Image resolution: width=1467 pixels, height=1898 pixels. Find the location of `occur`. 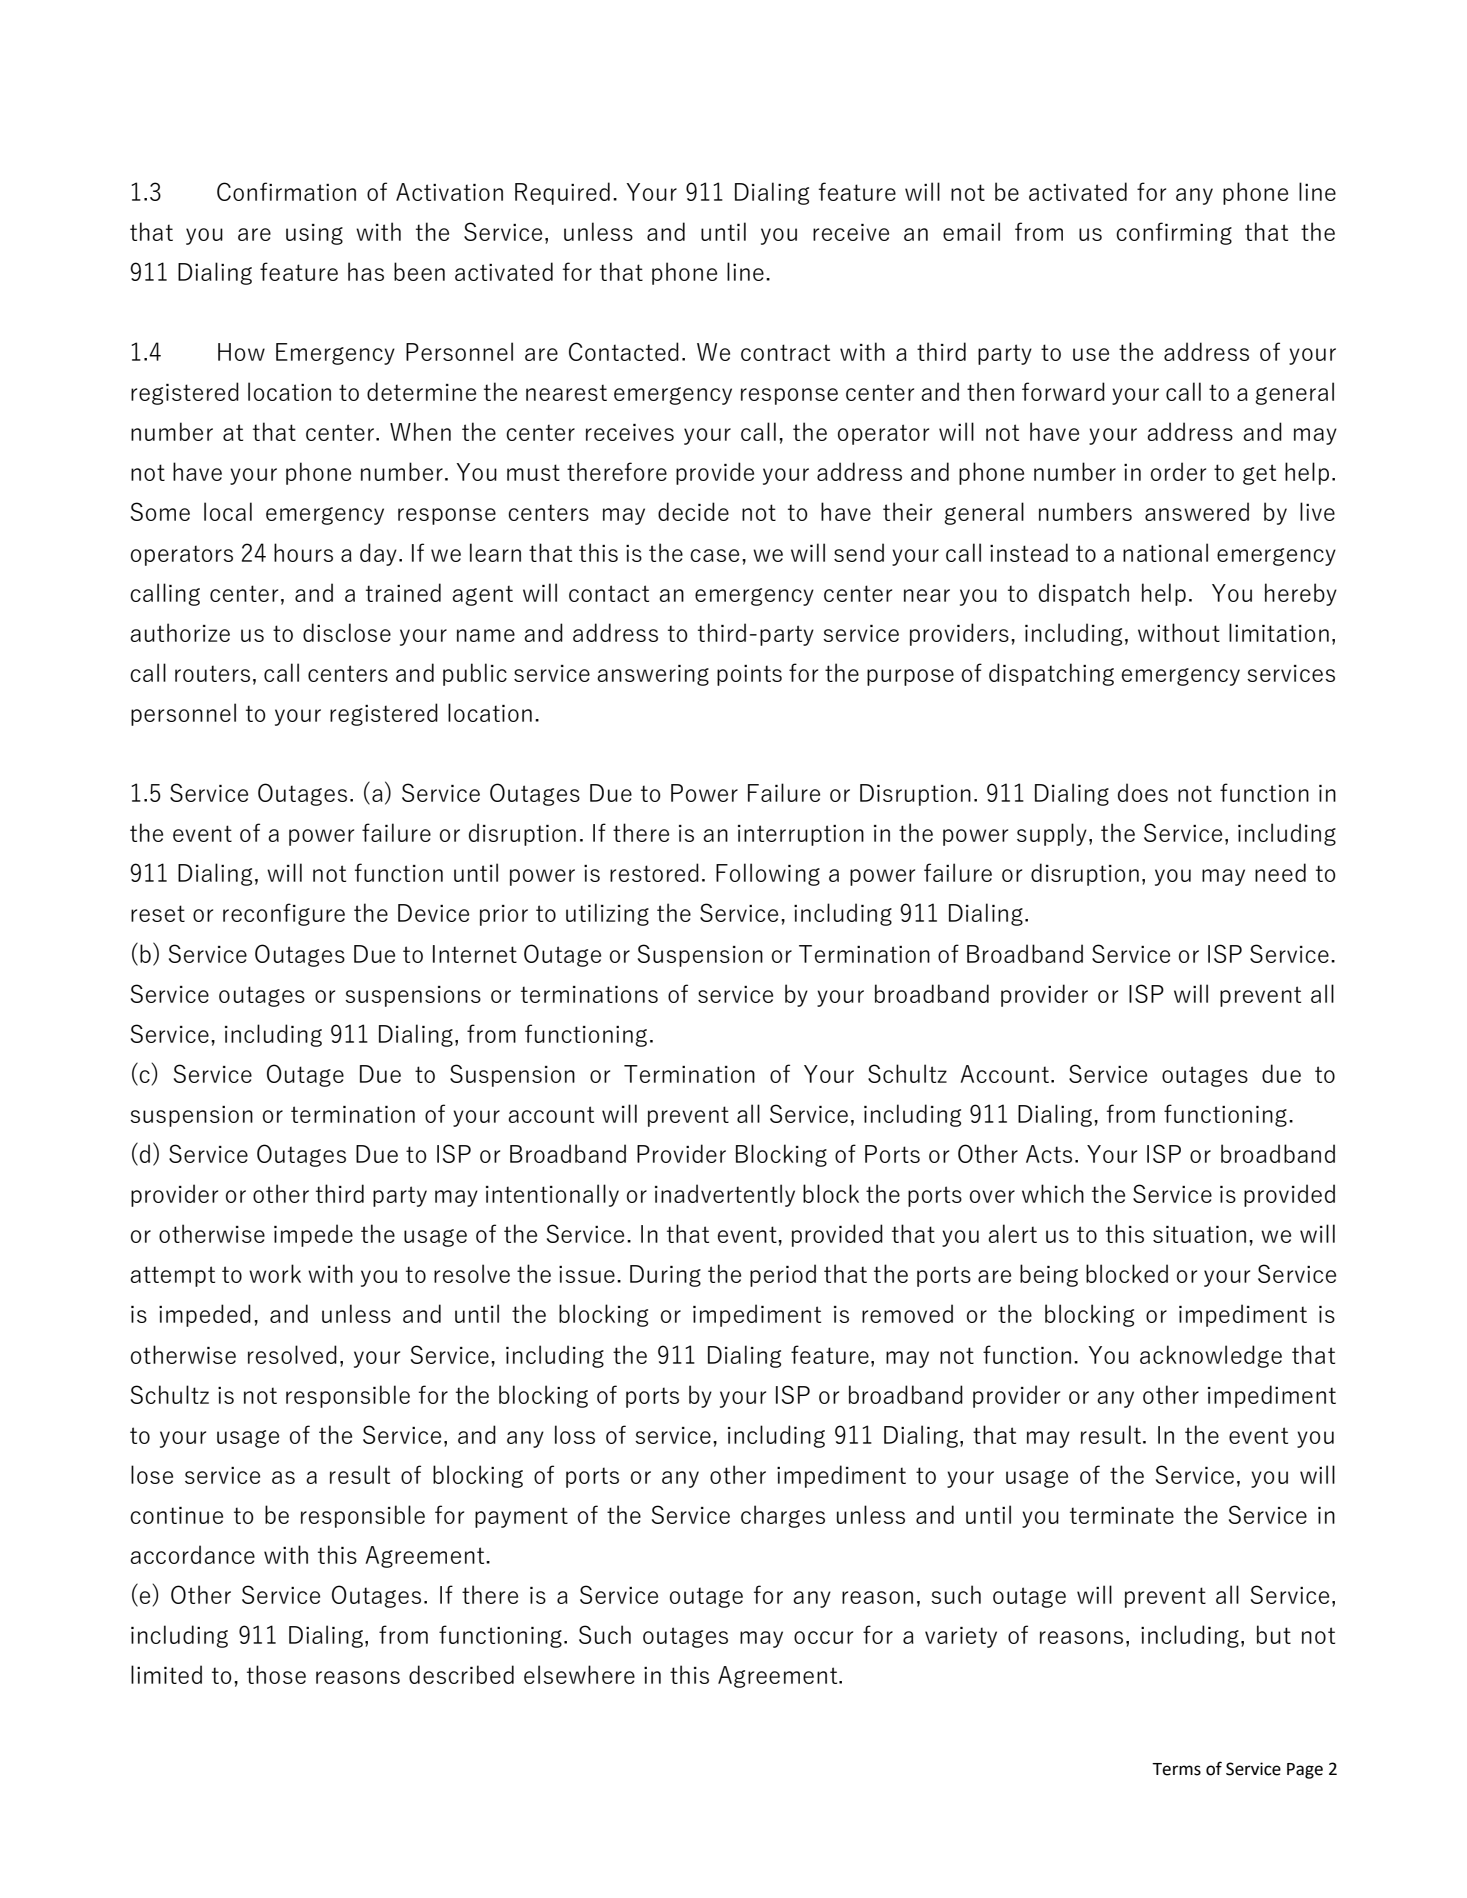

occur is located at coordinates (823, 1637).
